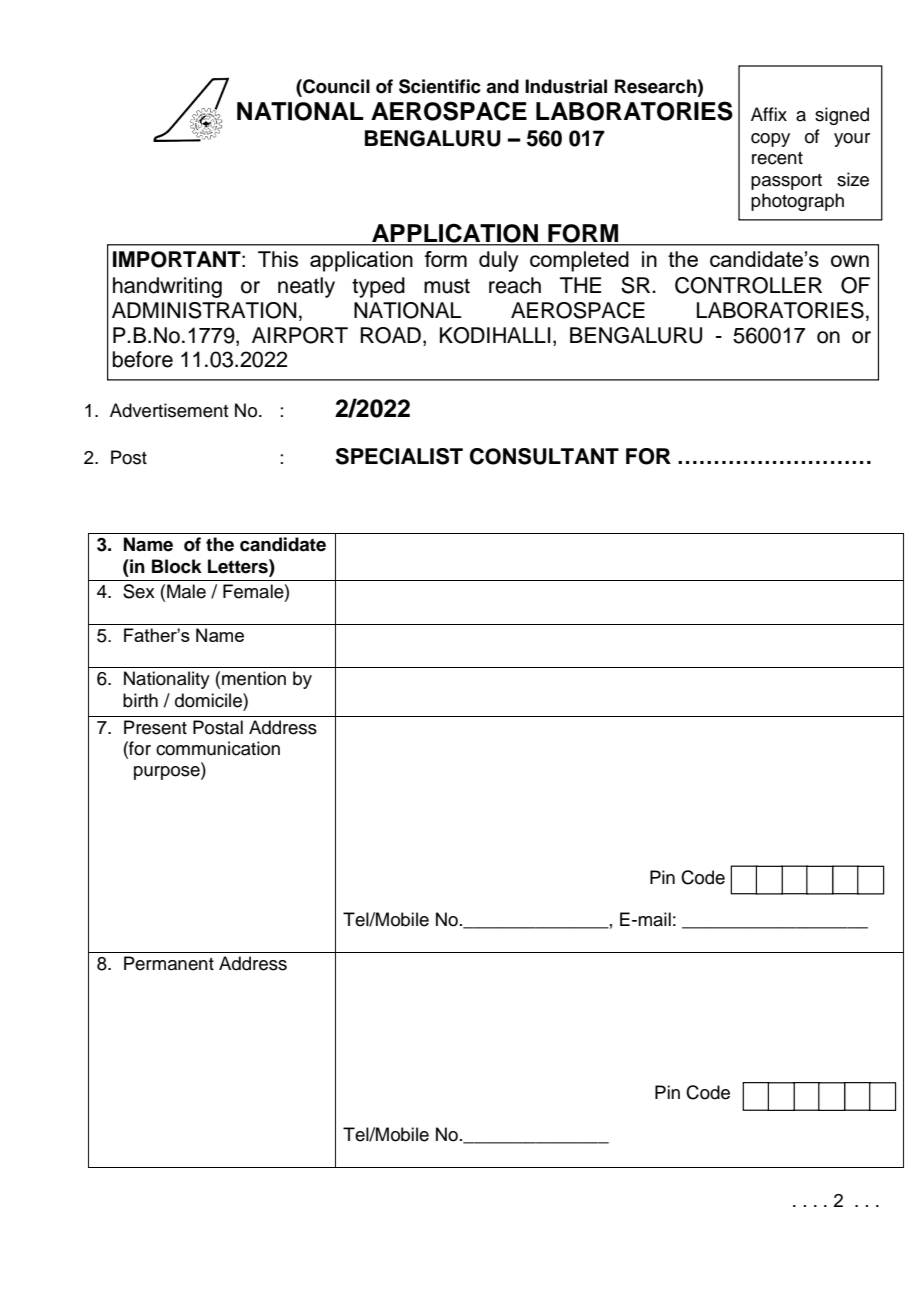 The height and width of the page is (1307, 924). I want to click on domicile, so click(209, 700).
